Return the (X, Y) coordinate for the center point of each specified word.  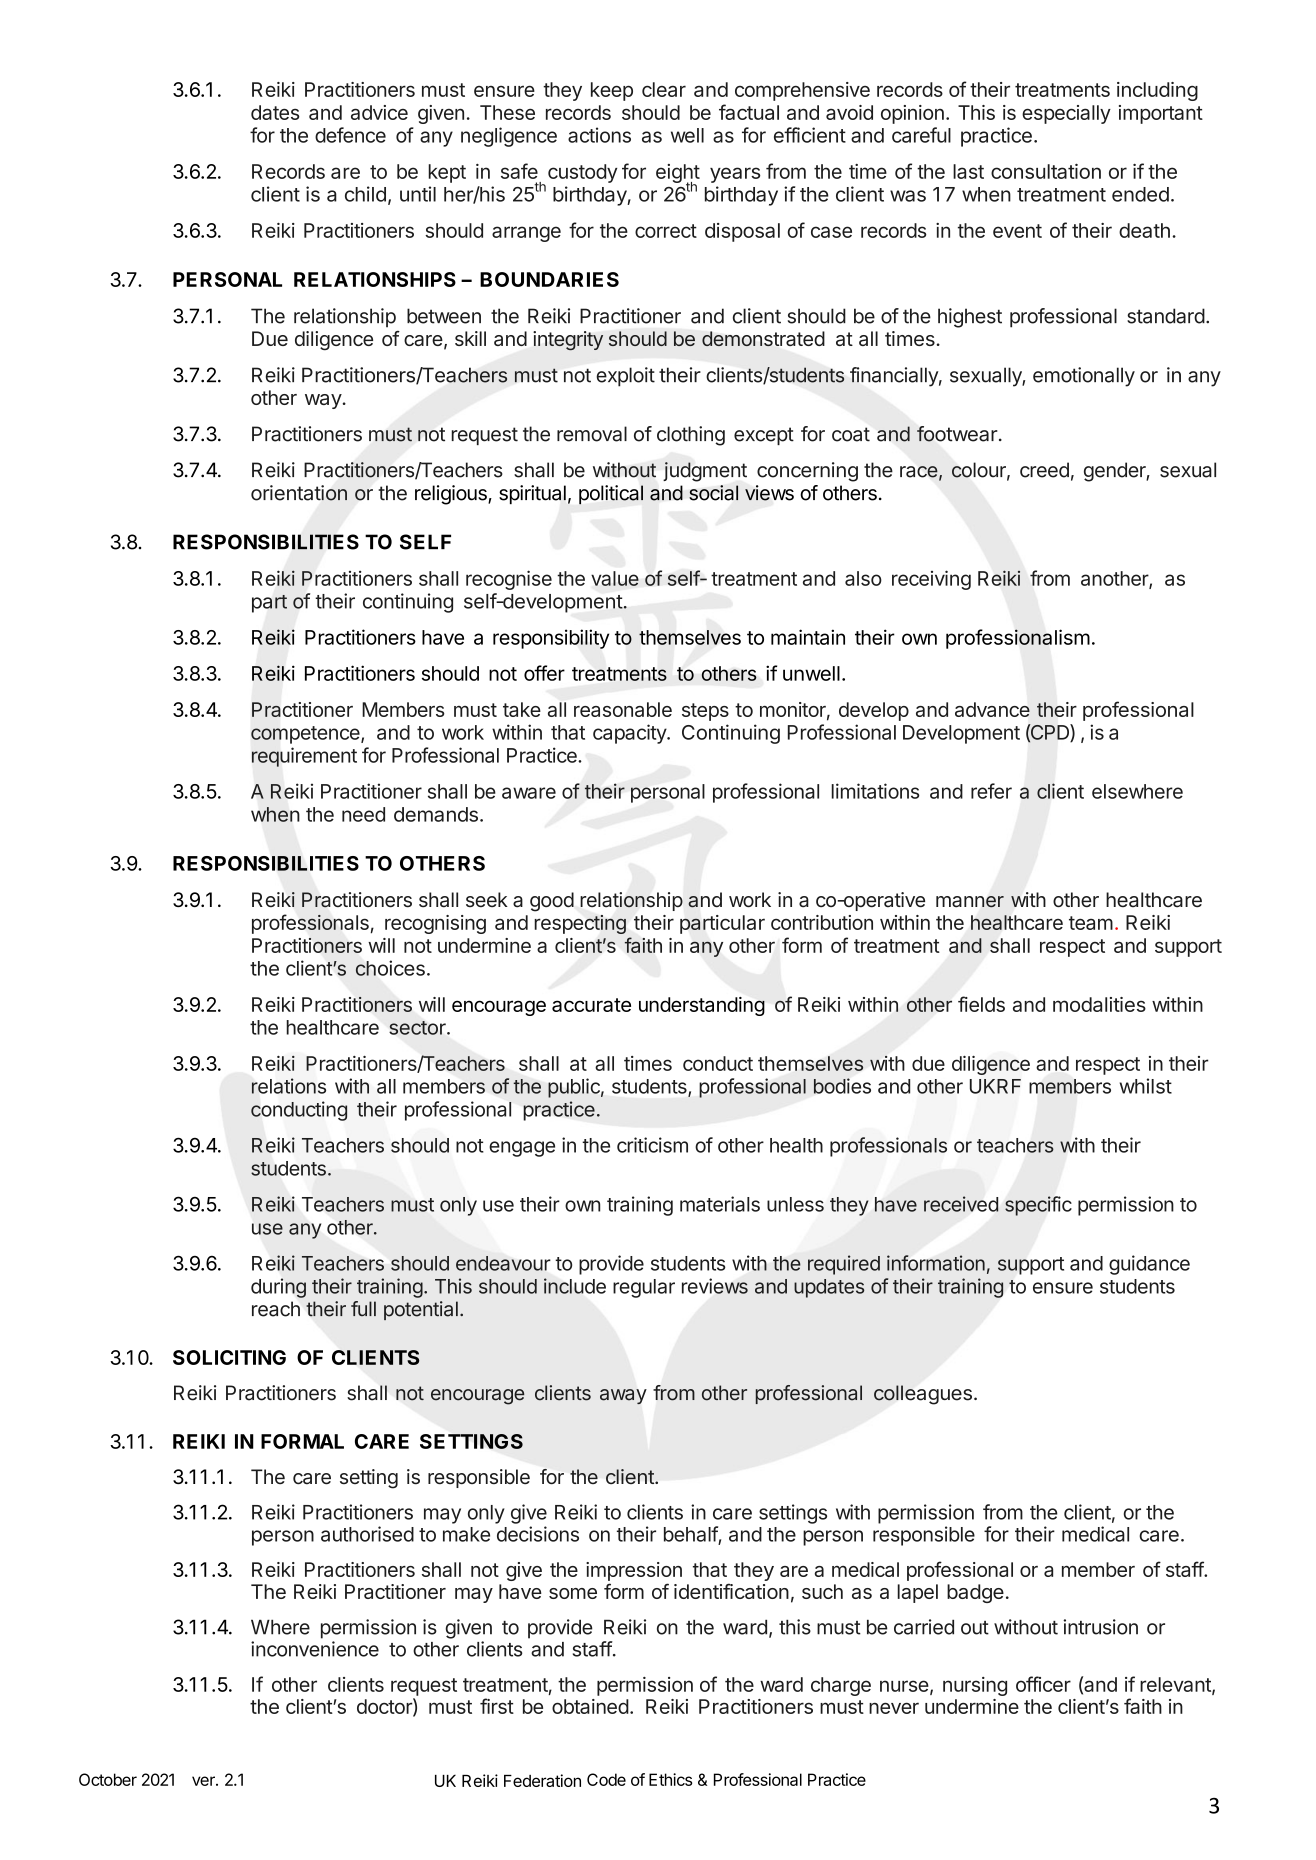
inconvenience (315, 1649)
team (1091, 923)
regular (644, 1288)
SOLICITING (229, 1357)
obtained (590, 1706)
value (615, 578)
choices (390, 968)
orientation (299, 493)
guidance (1149, 1265)
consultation (1046, 171)
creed (1044, 470)
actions (599, 135)
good (552, 902)
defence (350, 135)
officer (1043, 1684)
